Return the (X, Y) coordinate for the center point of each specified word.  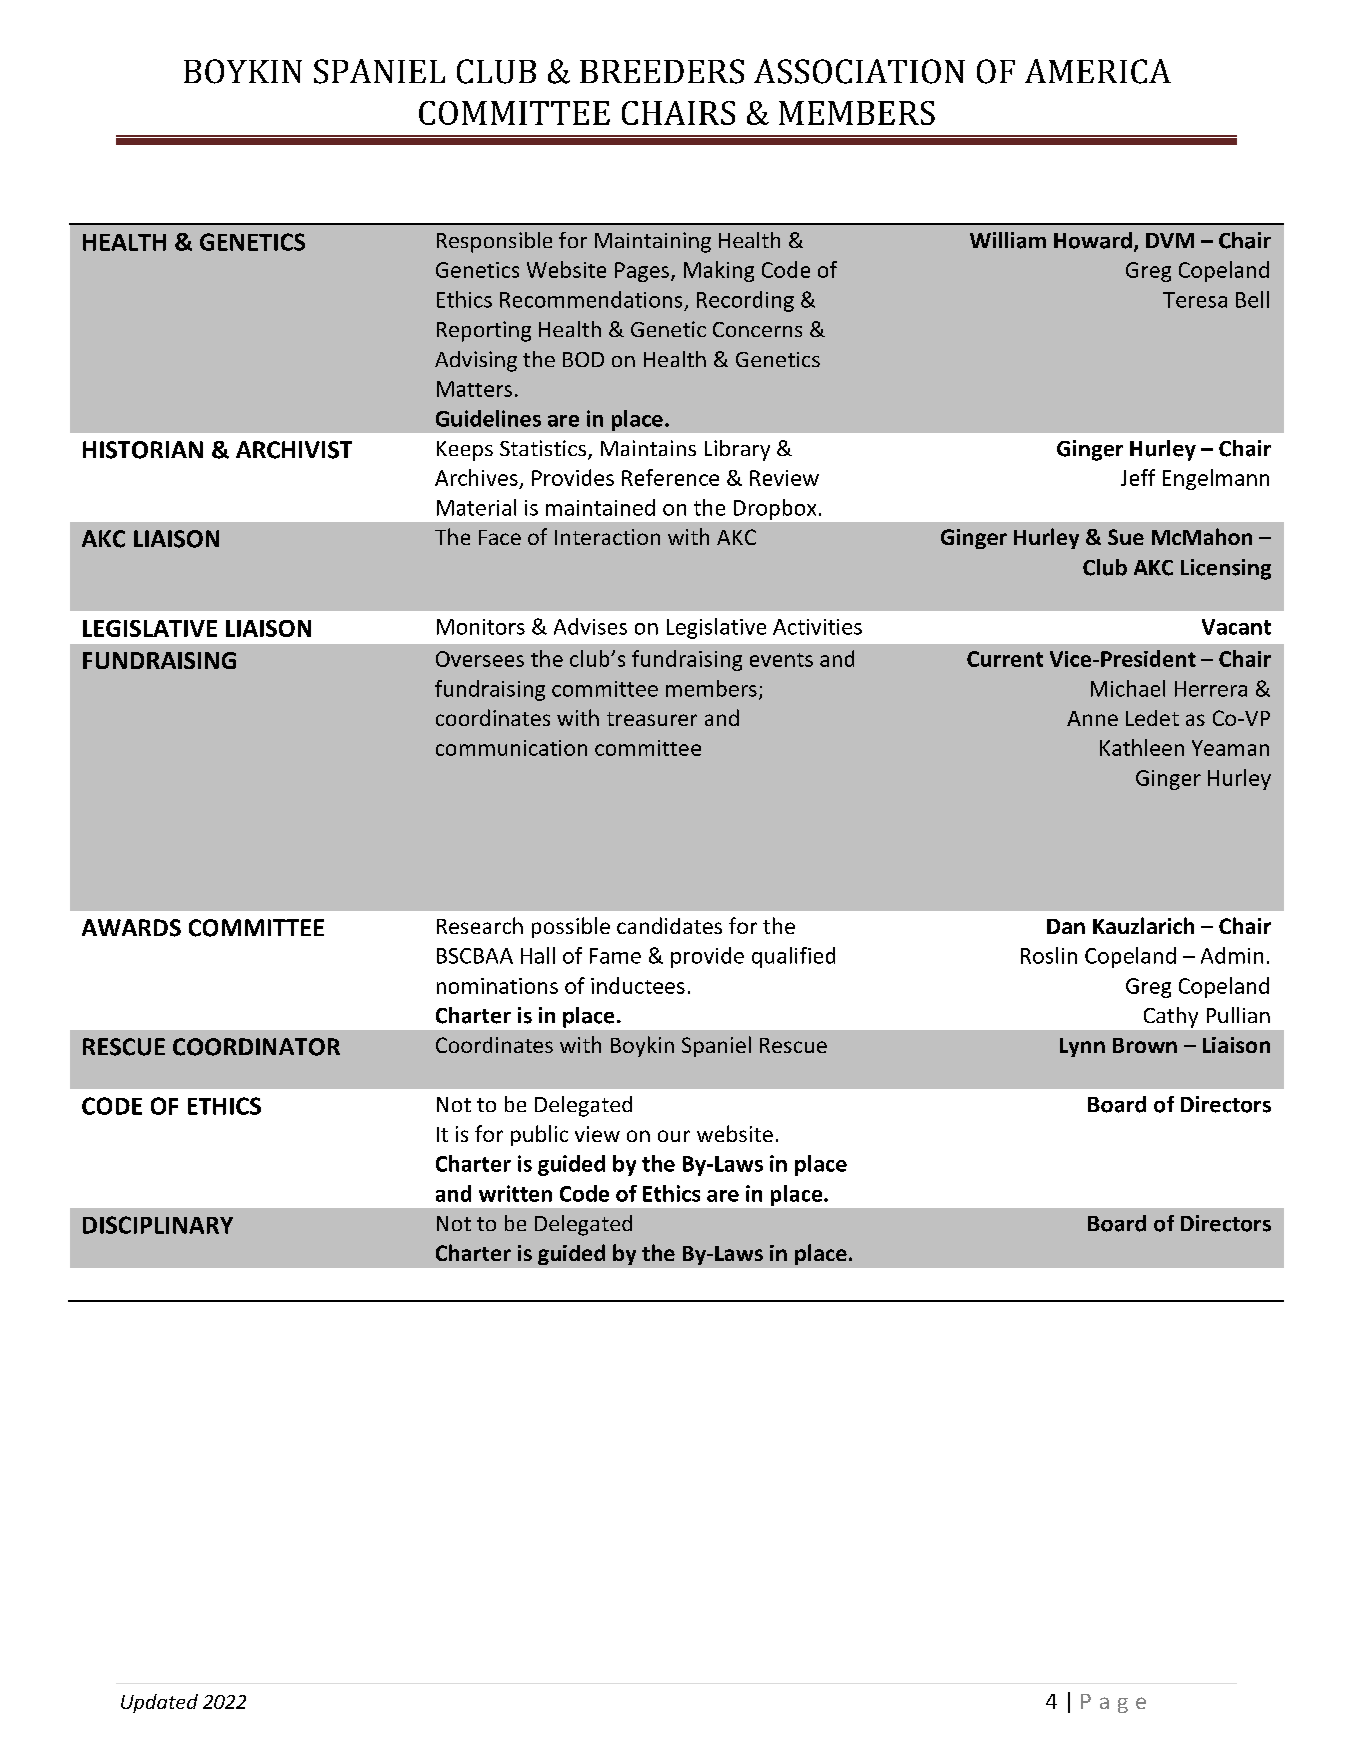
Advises (590, 626)
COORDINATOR (256, 1047)
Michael (1128, 688)
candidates (669, 925)
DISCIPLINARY (158, 1225)
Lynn (1082, 1047)
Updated (159, 1703)
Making (719, 271)
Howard (1093, 240)
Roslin (1049, 955)
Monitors (481, 627)
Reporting (484, 331)
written (515, 1193)
